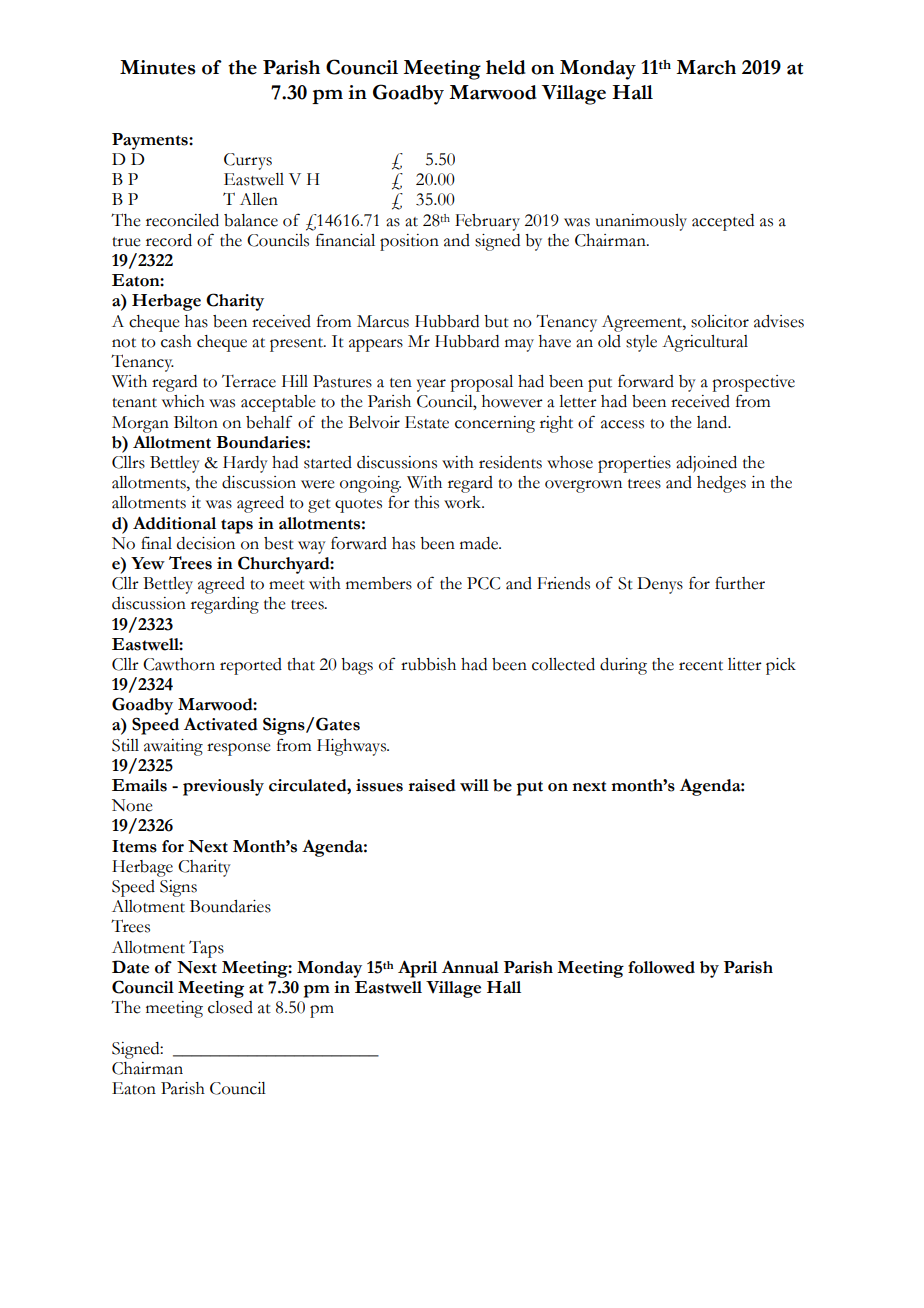 This screenshot has height=1308, width=924. What do you see at coordinates (158, 67) in the screenshot?
I see `Minutes` at bounding box center [158, 67].
